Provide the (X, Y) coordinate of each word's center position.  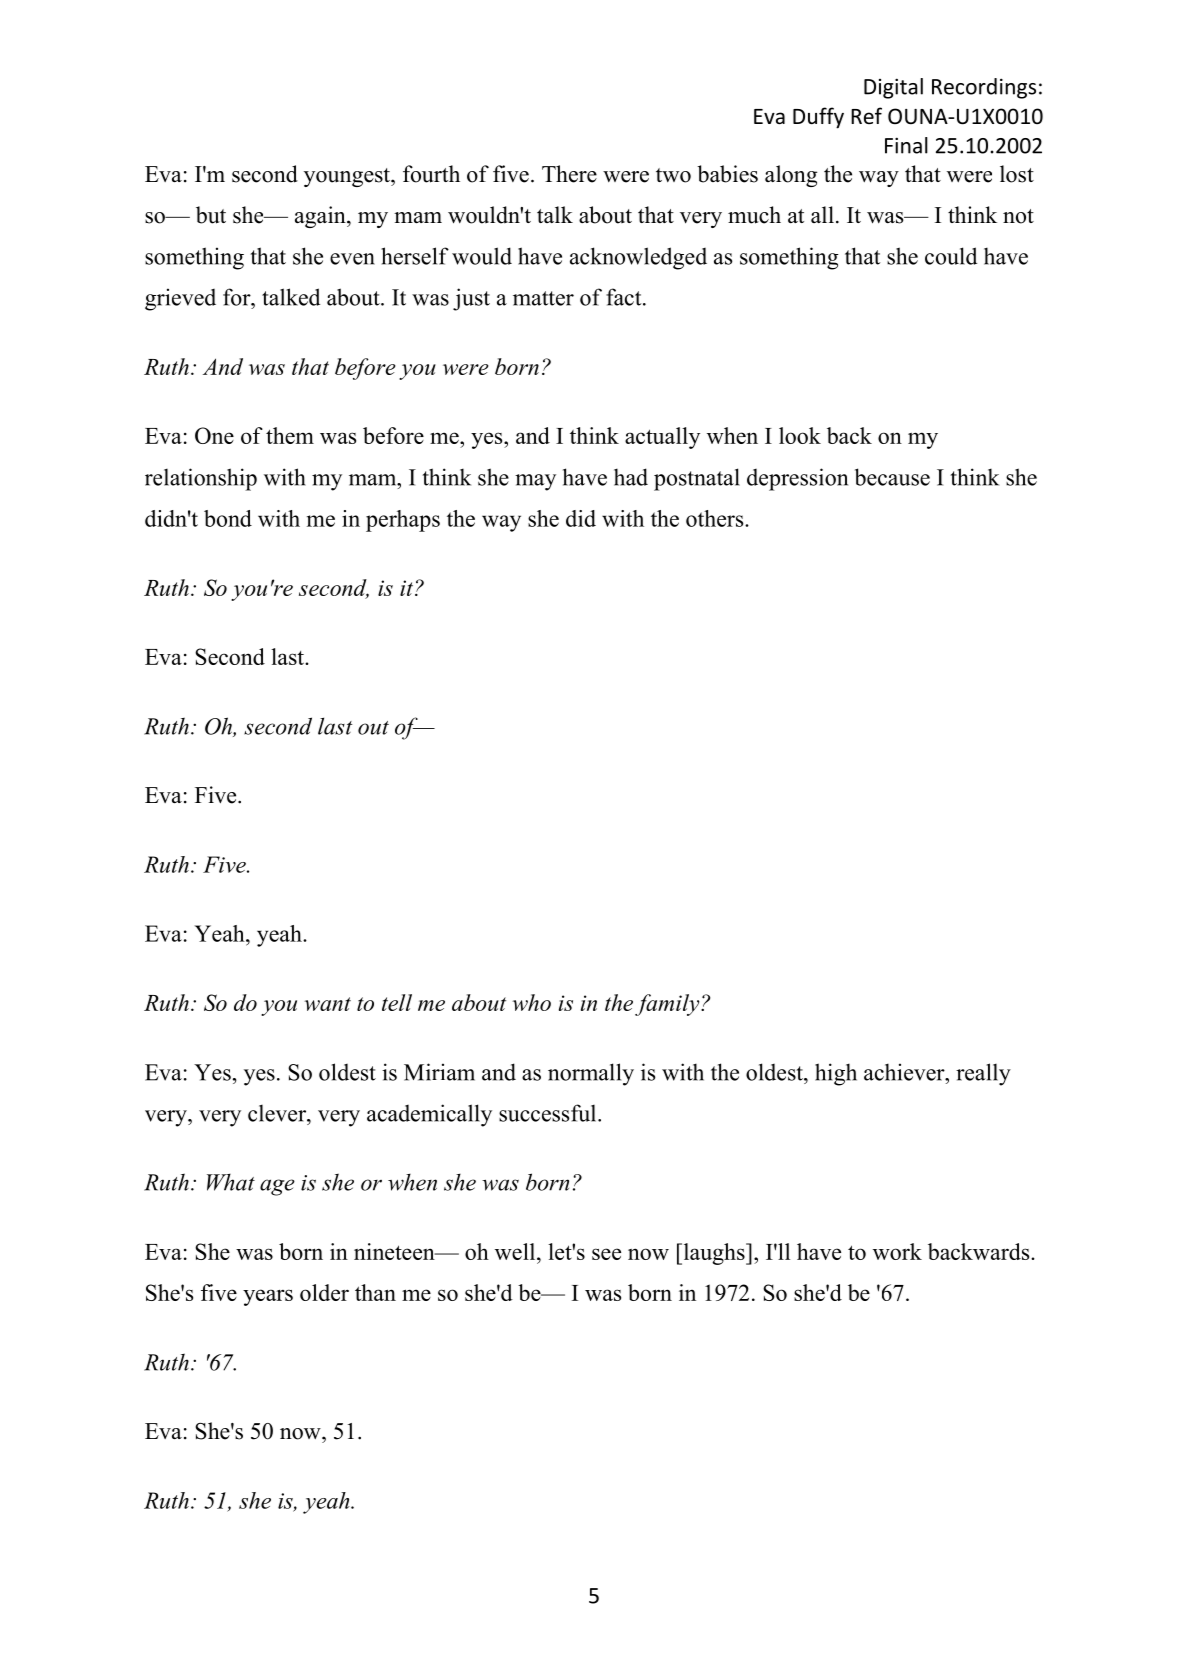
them (290, 435)
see (606, 1254)
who (531, 1002)
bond (228, 518)
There (569, 174)
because (892, 477)
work (897, 1251)
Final (906, 145)
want (327, 1004)
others (716, 518)
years (268, 1297)
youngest (348, 177)
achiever (905, 1072)
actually (662, 438)
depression (797, 479)
